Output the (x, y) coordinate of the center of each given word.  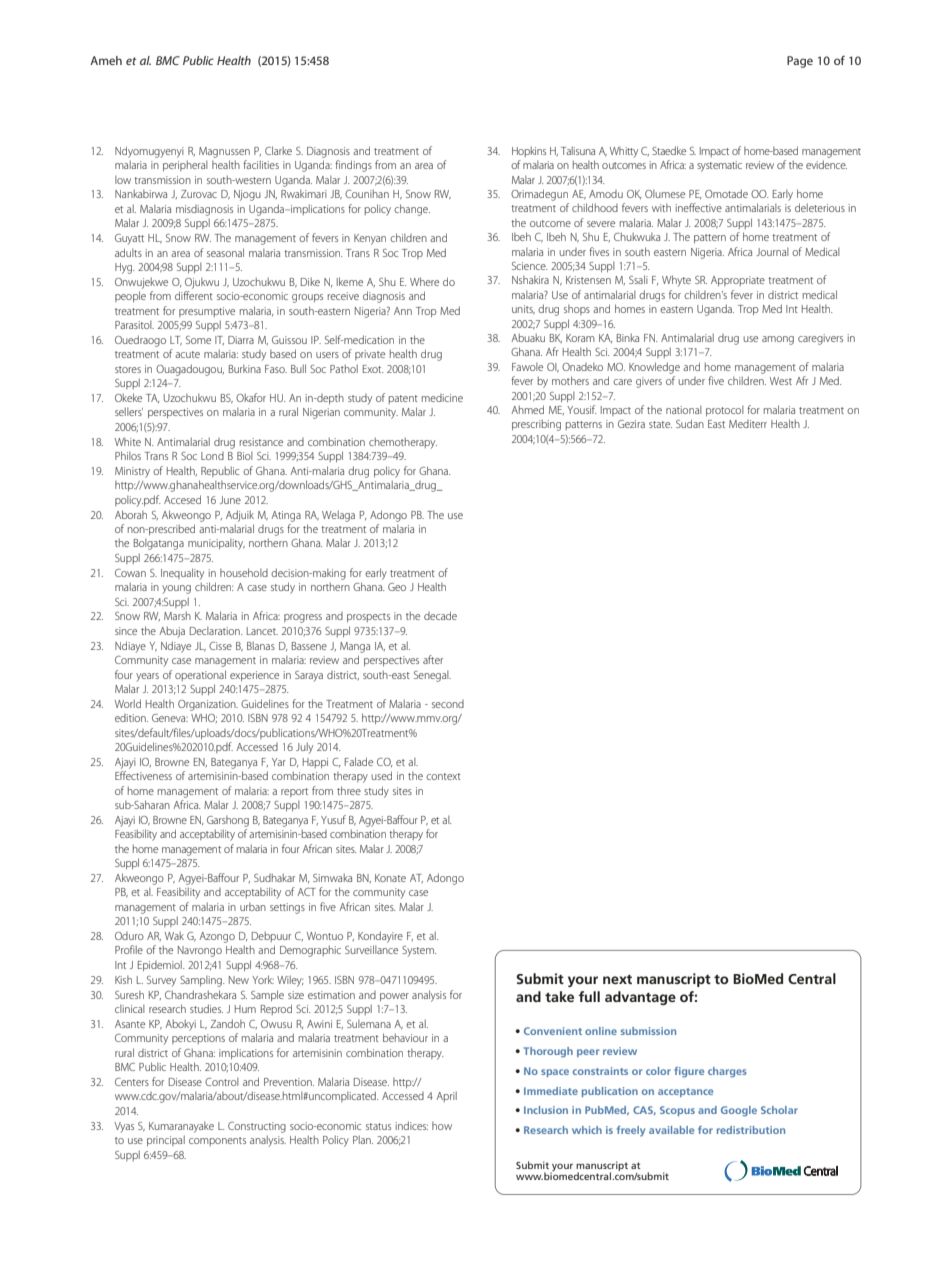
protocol (725, 411)
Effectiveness (143, 775)
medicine (442, 398)
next (617, 979)
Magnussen (224, 152)
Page (800, 62)
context (443, 776)
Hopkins (529, 151)
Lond (212, 456)
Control (222, 1082)
